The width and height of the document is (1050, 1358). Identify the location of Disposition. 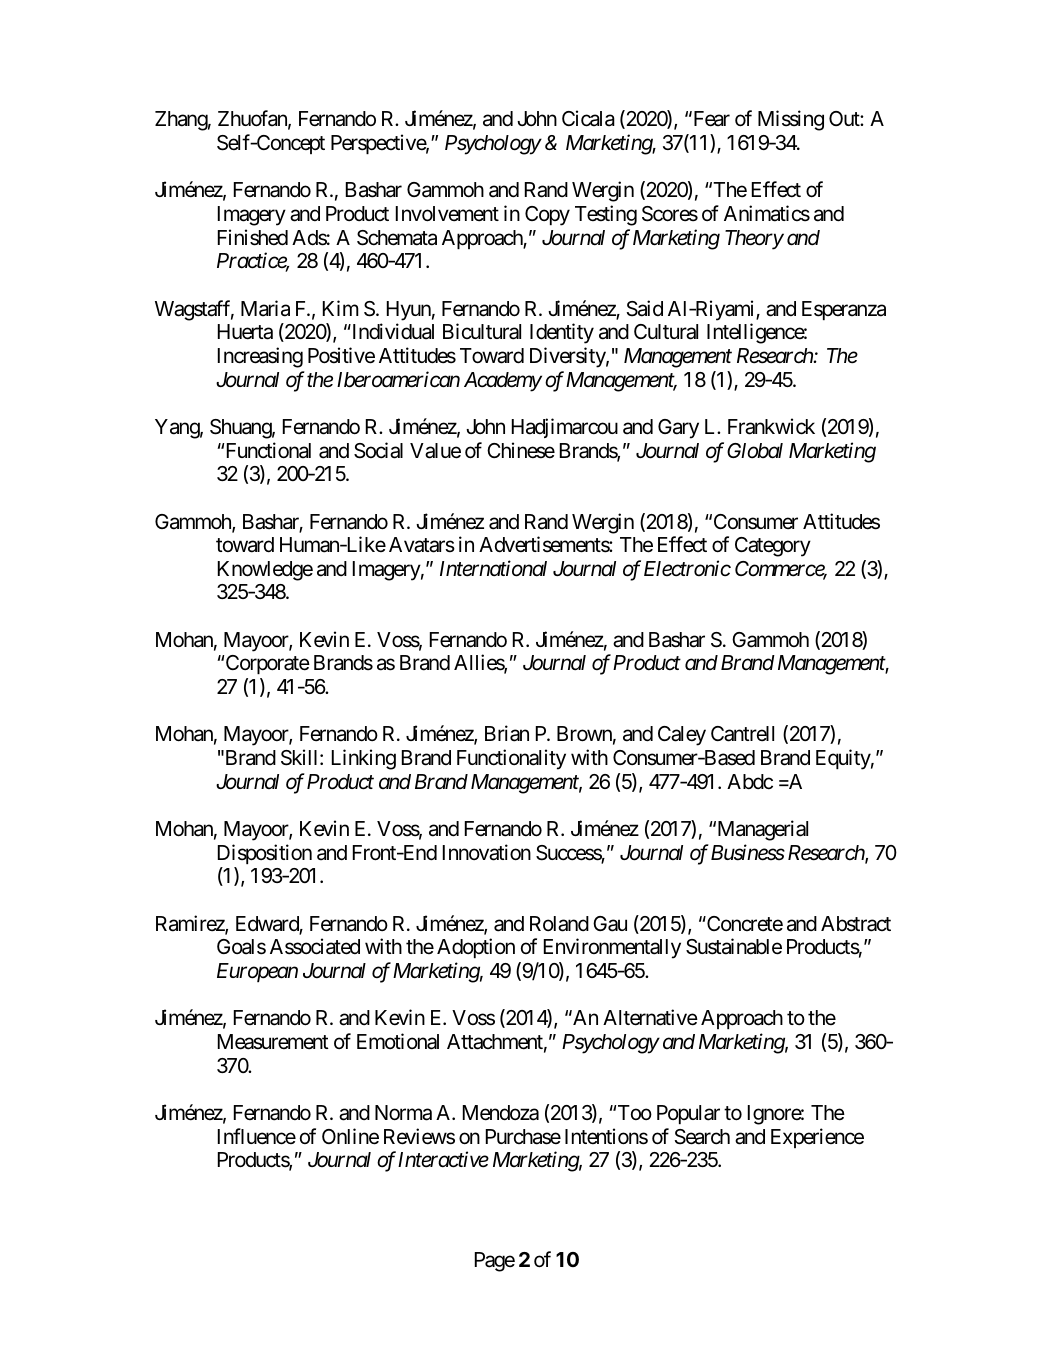
(265, 854).
